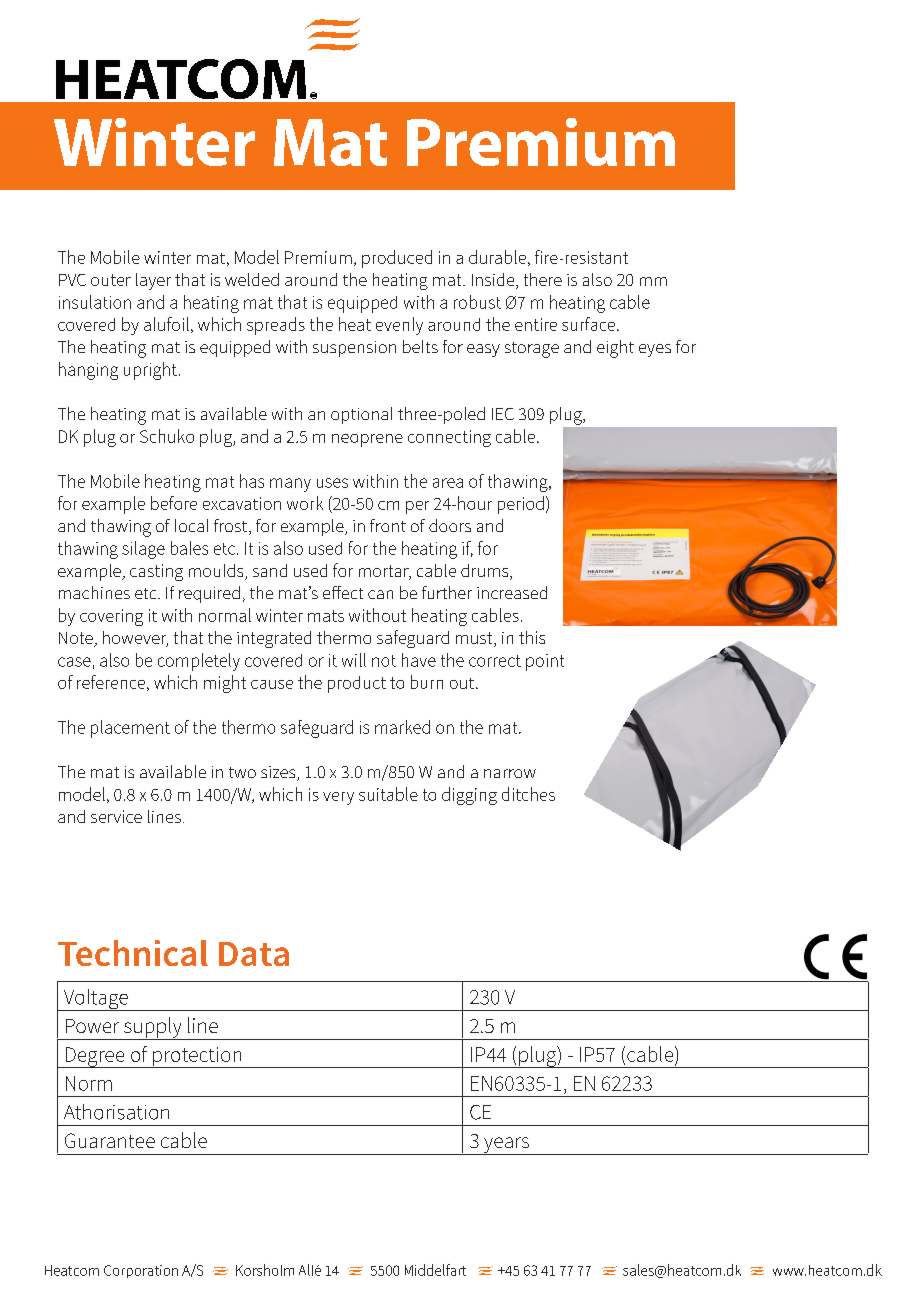 Image resolution: width=924 pixels, height=1308 pixels. I want to click on suitable, so click(388, 794).
